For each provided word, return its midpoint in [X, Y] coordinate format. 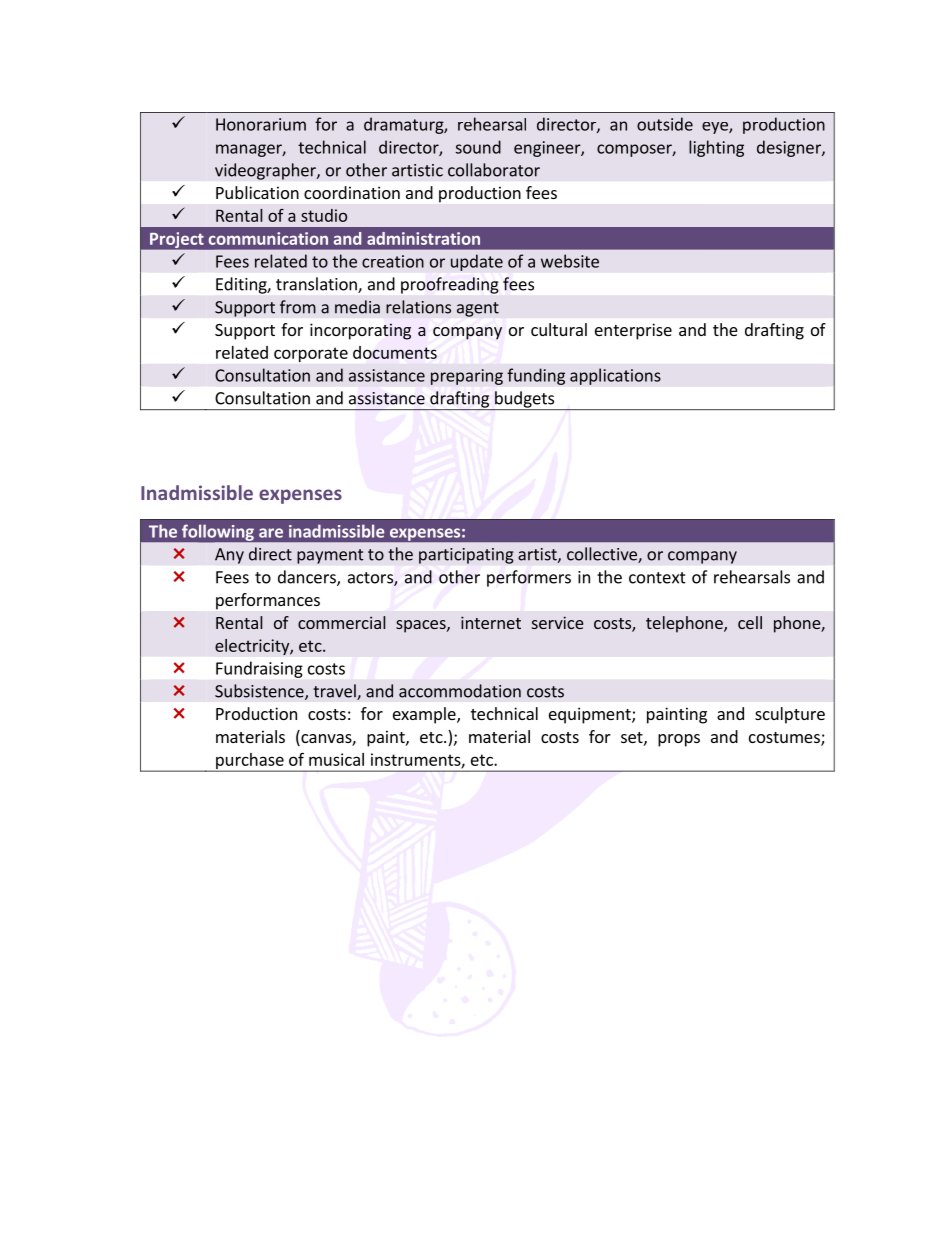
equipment [591, 715]
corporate [311, 354]
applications [615, 376]
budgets [525, 400]
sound [478, 147]
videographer [266, 171]
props [679, 740]
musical [336, 759]
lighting [716, 148]
